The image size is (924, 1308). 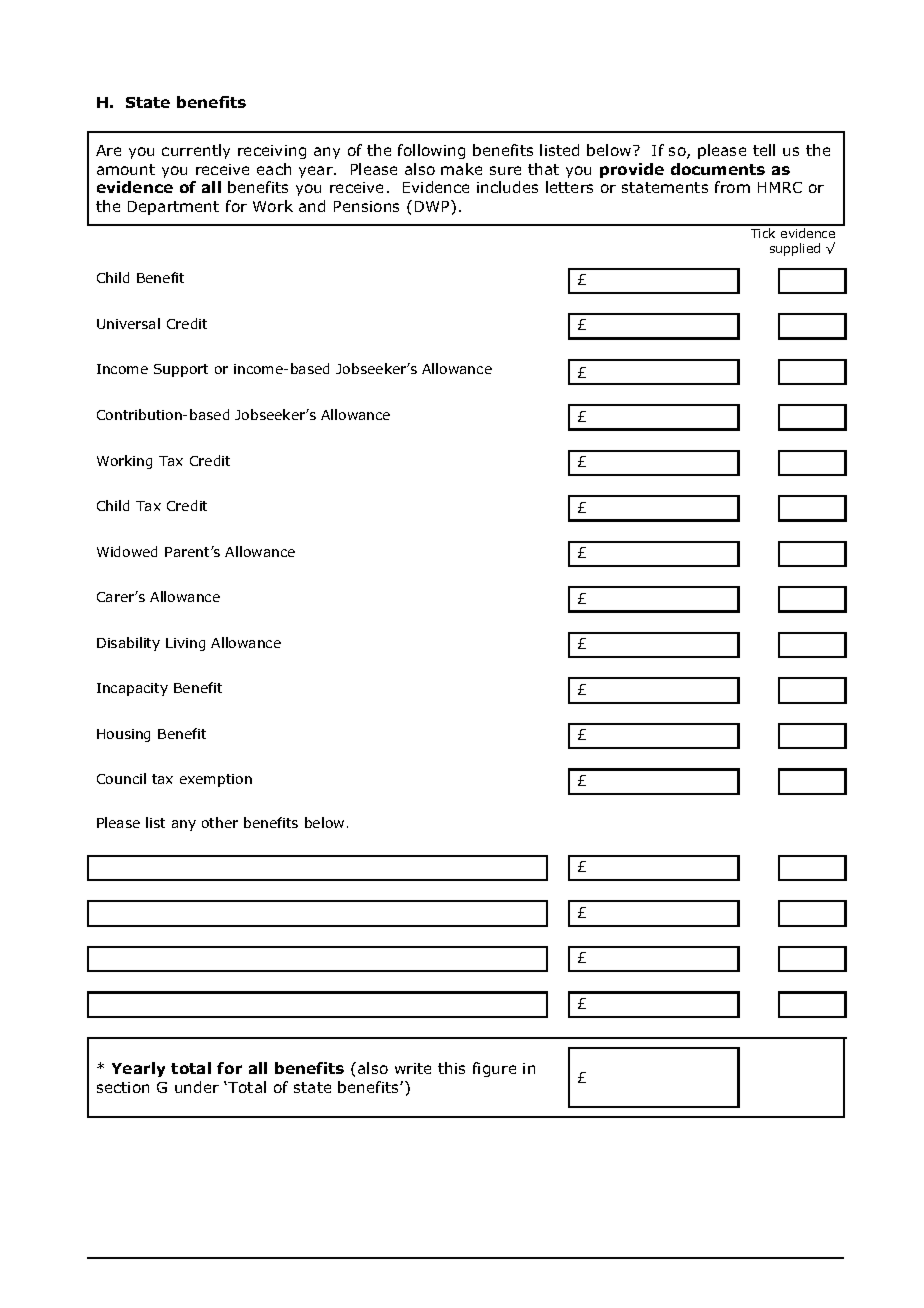 What do you see at coordinates (461, 169) in the screenshot?
I see `make` at bounding box center [461, 169].
